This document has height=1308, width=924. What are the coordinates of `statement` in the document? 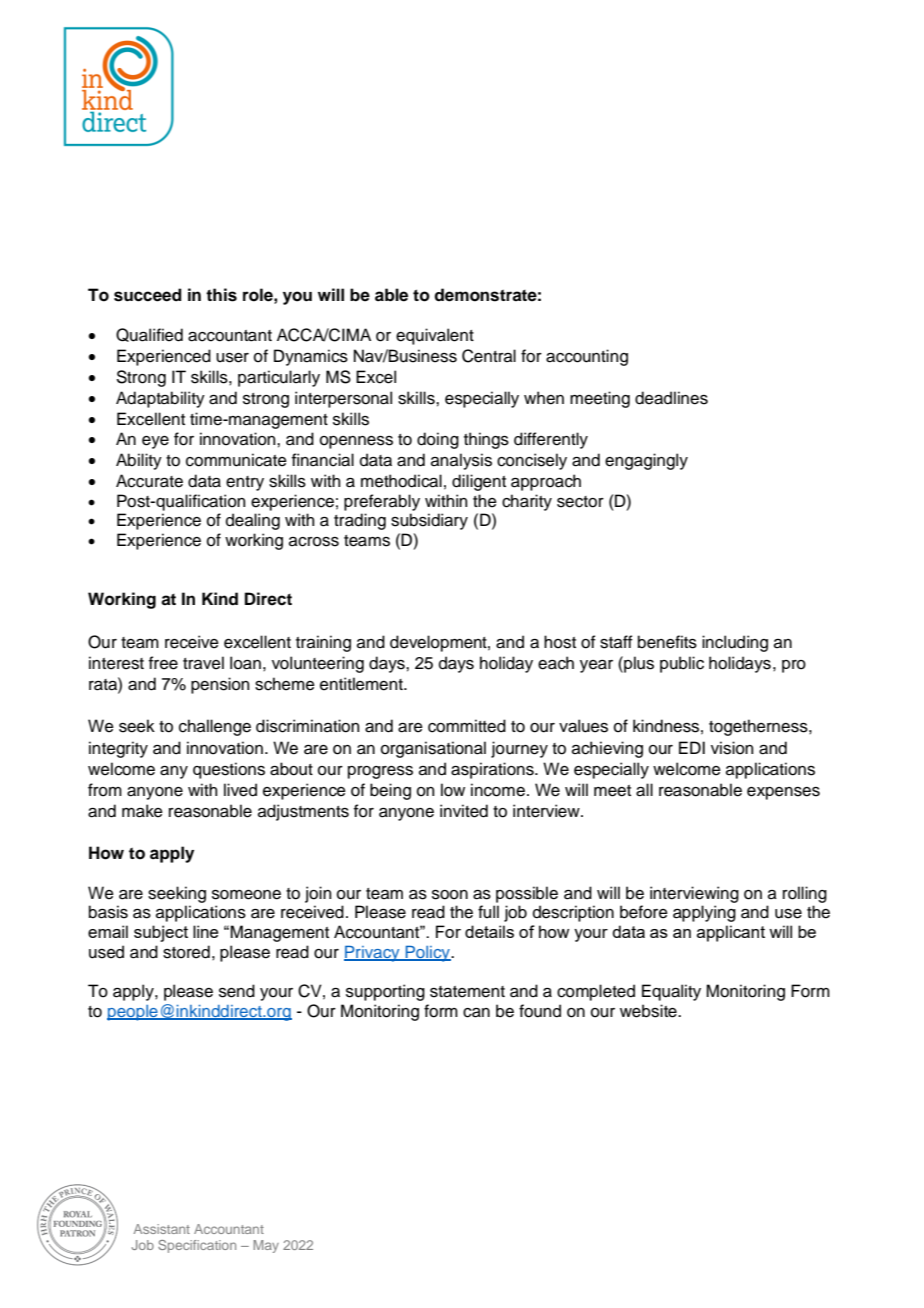 It's located at (467, 992).
